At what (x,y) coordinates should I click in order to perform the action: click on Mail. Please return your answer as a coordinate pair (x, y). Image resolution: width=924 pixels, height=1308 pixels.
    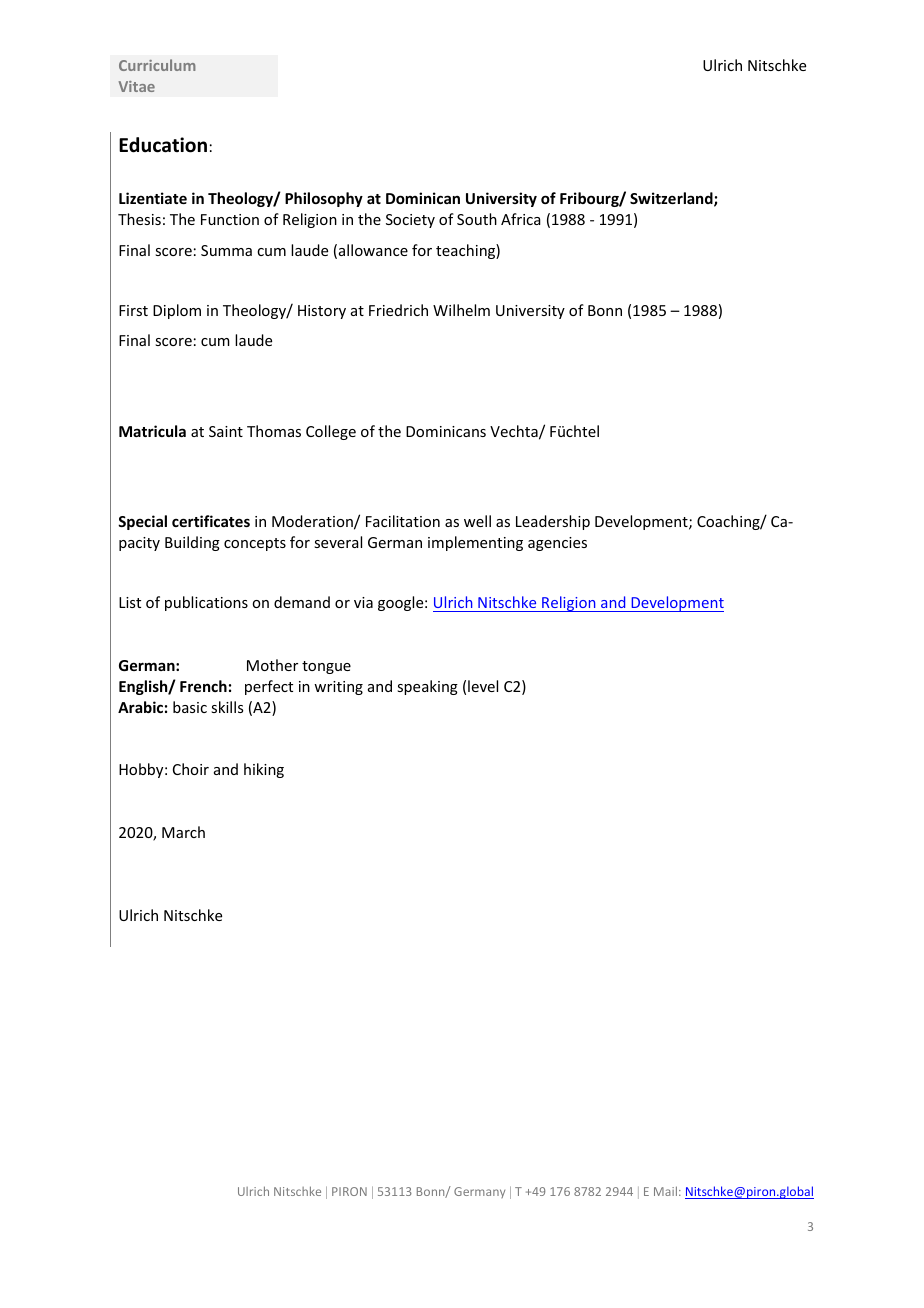
    Looking at the image, I should click on (665, 1191).
